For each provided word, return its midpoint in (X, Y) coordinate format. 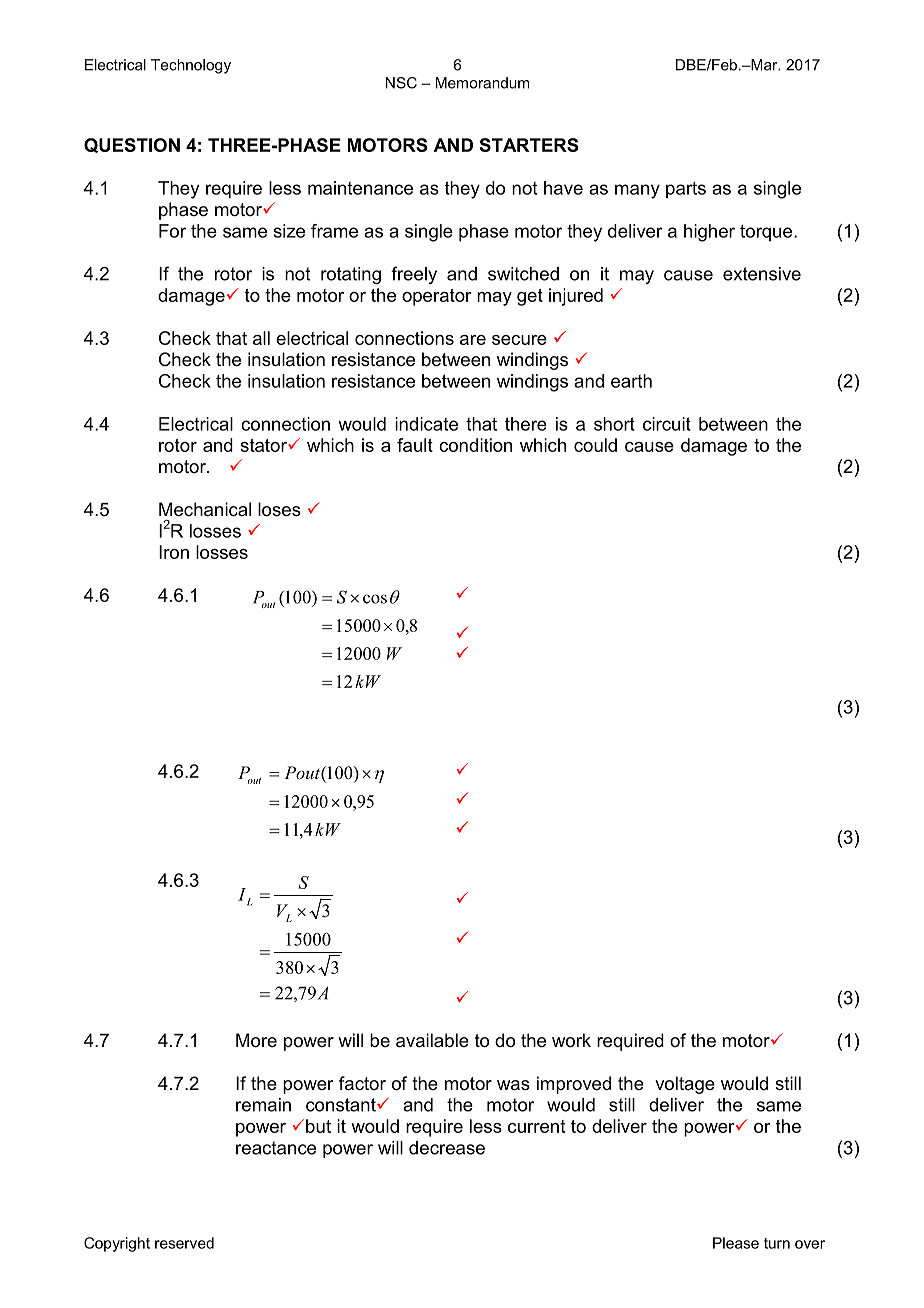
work (571, 1040)
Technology (191, 66)
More (256, 1040)
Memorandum (482, 83)
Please (736, 1243)
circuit (667, 424)
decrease (447, 1148)
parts (686, 190)
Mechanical (205, 509)
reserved (184, 1243)
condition (475, 445)
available (432, 1040)
